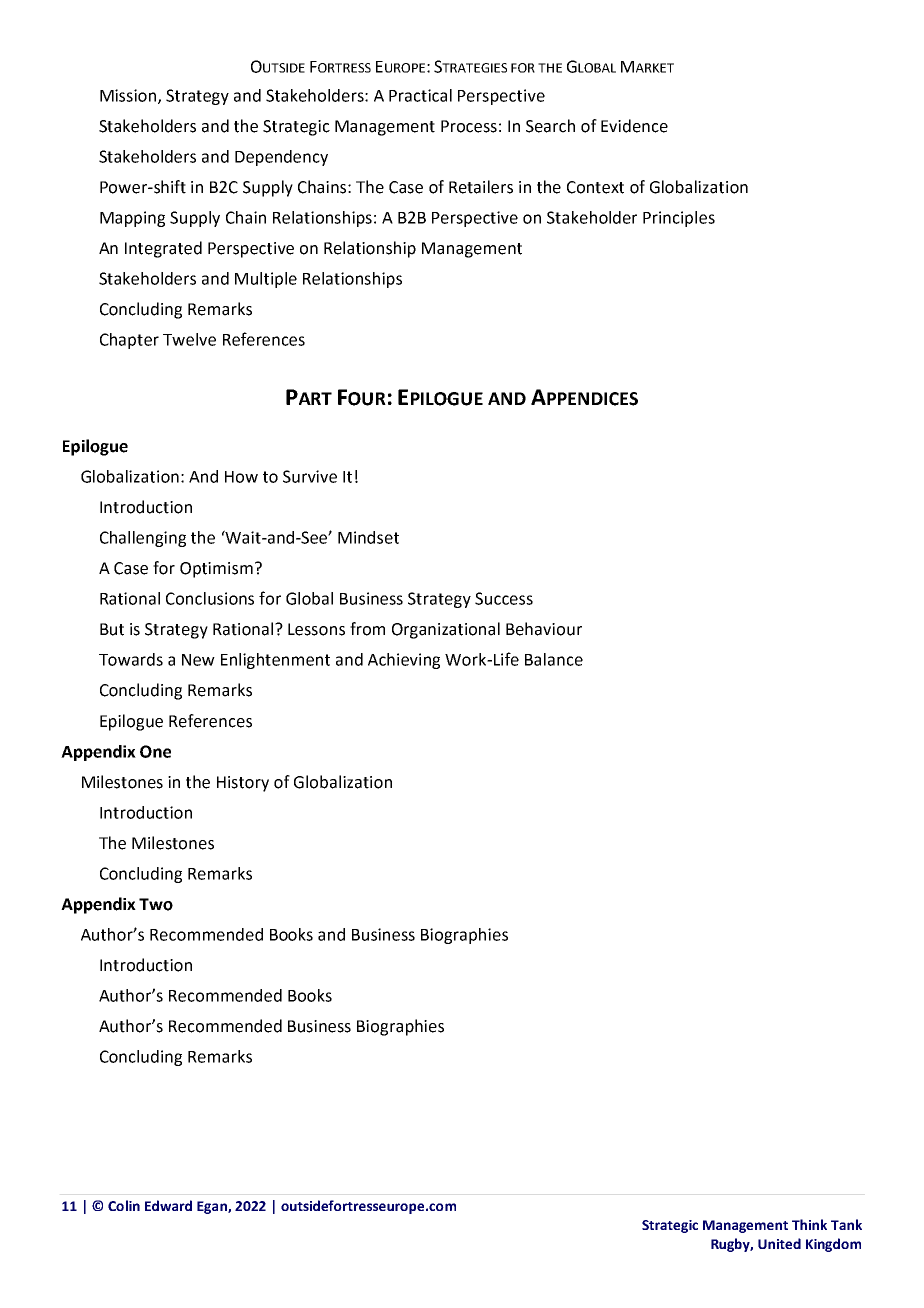 Image resolution: width=924 pixels, height=1308 pixels. What do you see at coordinates (129, 96) in the screenshot?
I see `Mission` at bounding box center [129, 96].
